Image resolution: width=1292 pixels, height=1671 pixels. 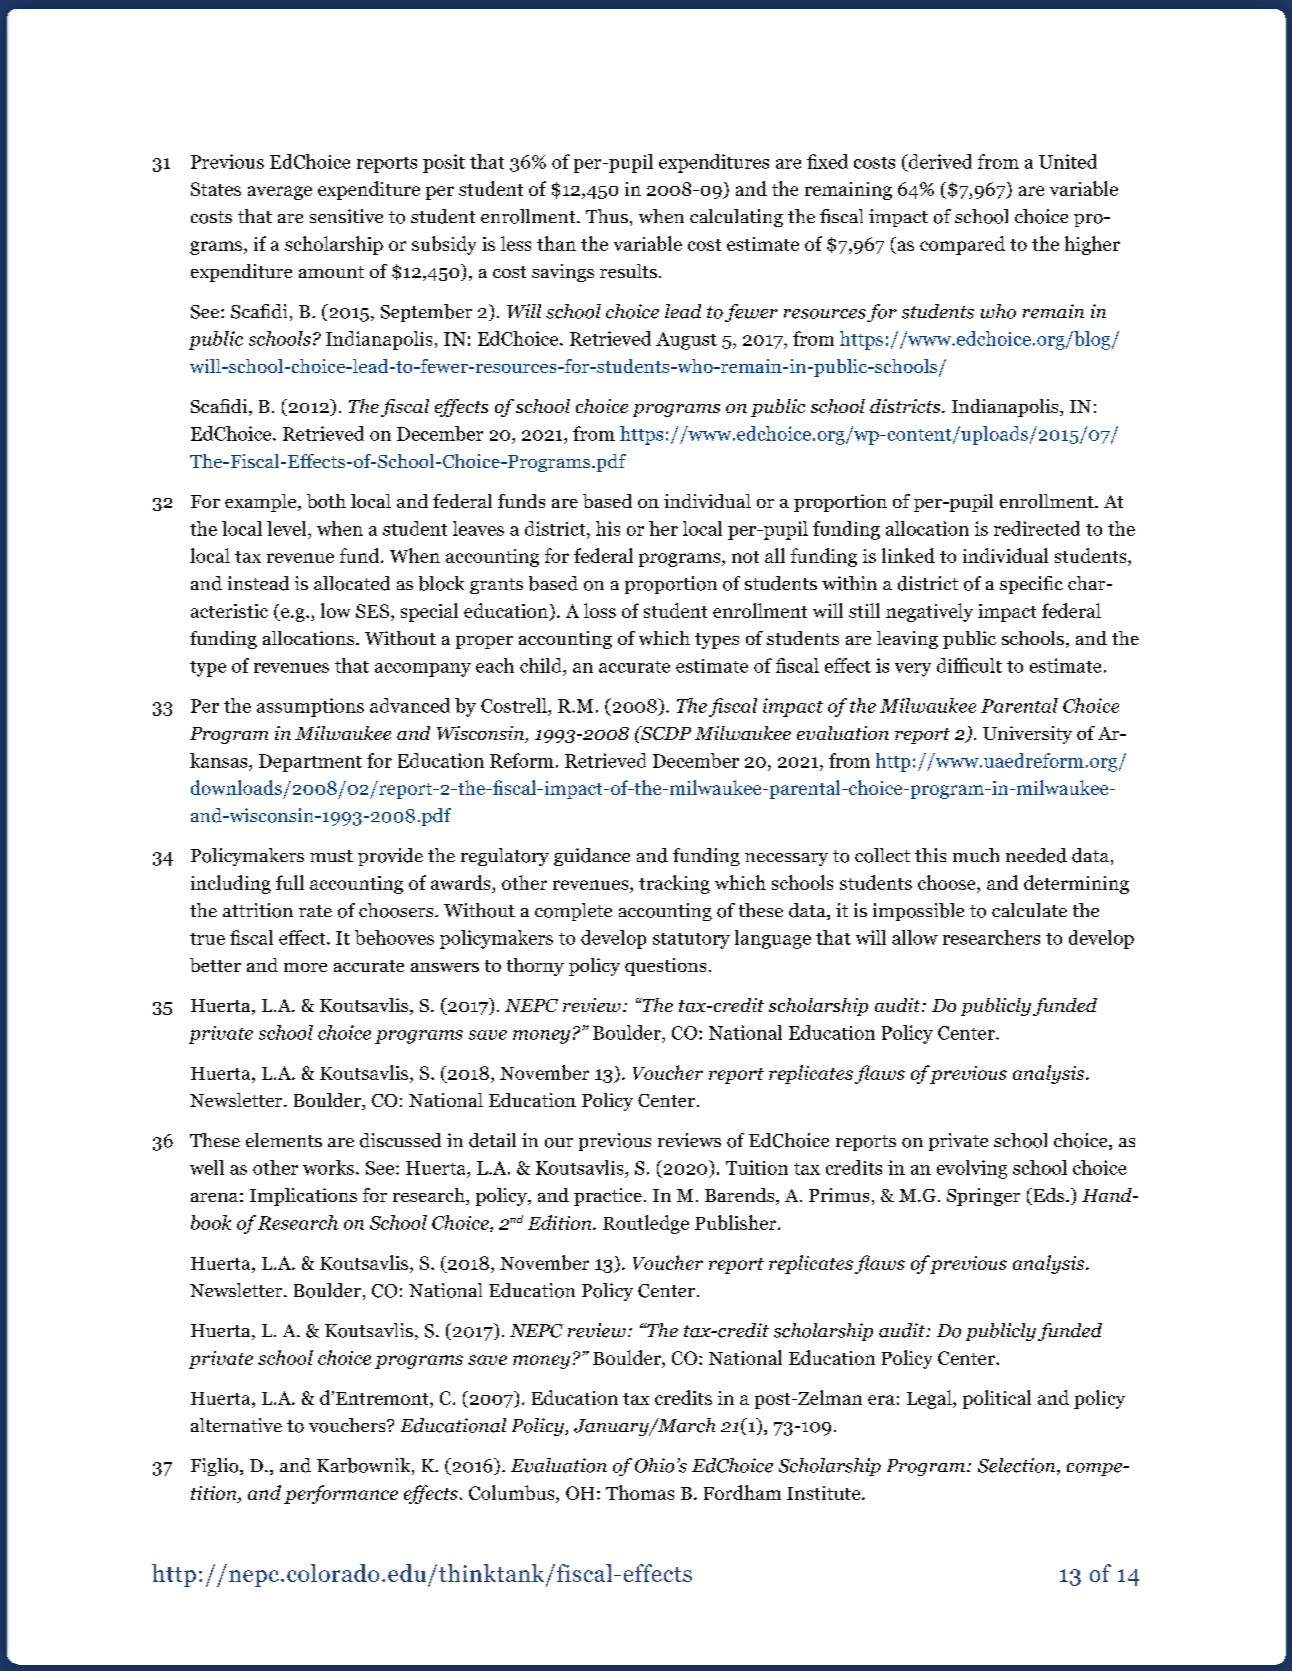 I want to click on Thus, so click(x=607, y=216).
